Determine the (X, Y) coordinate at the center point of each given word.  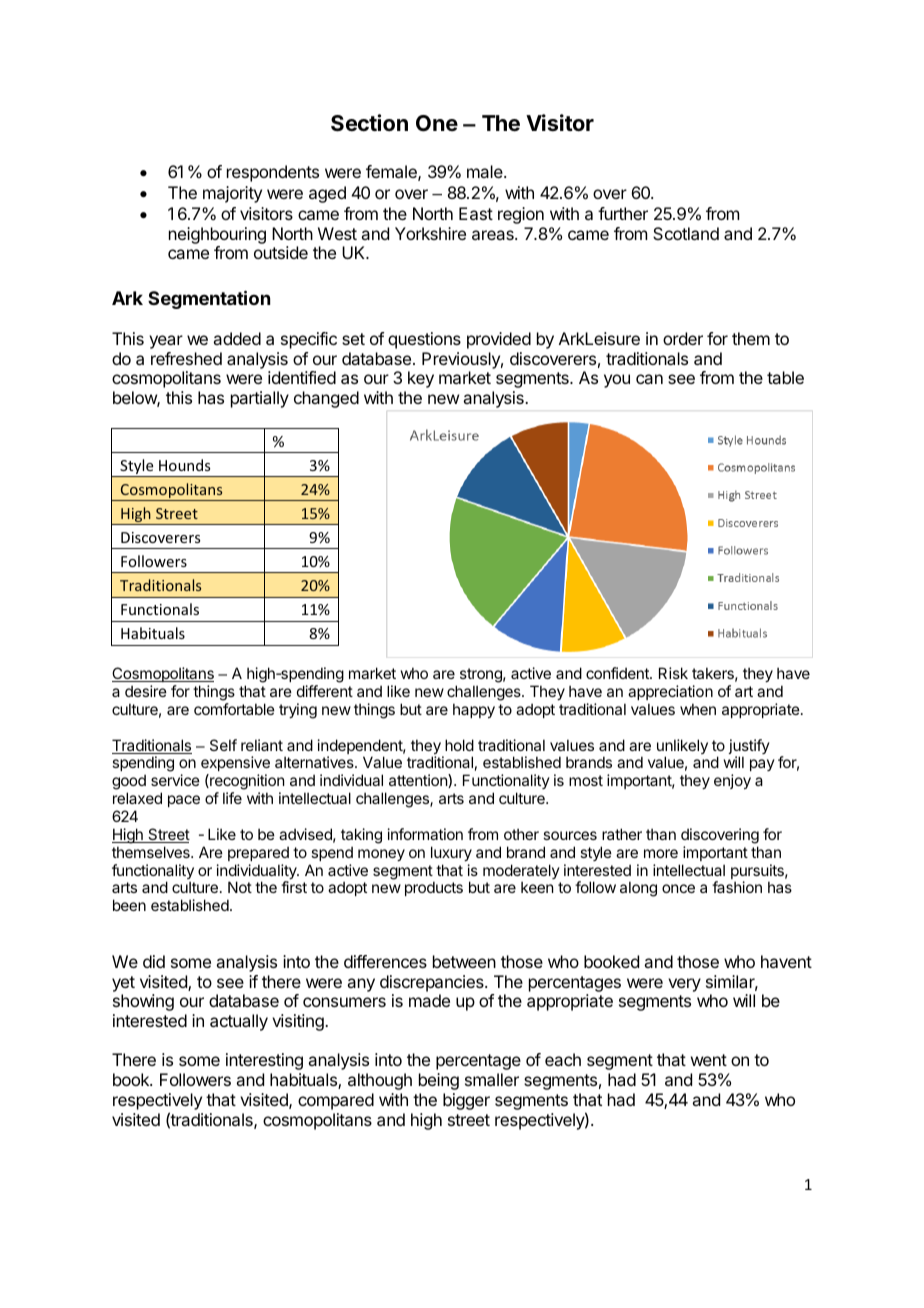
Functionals (160, 609)
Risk (673, 673)
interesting (264, 1061)
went (709, 1060)
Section (369, 123)
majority (232, 194)
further (623, 213)
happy (474, 710)
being (439, 1081)
